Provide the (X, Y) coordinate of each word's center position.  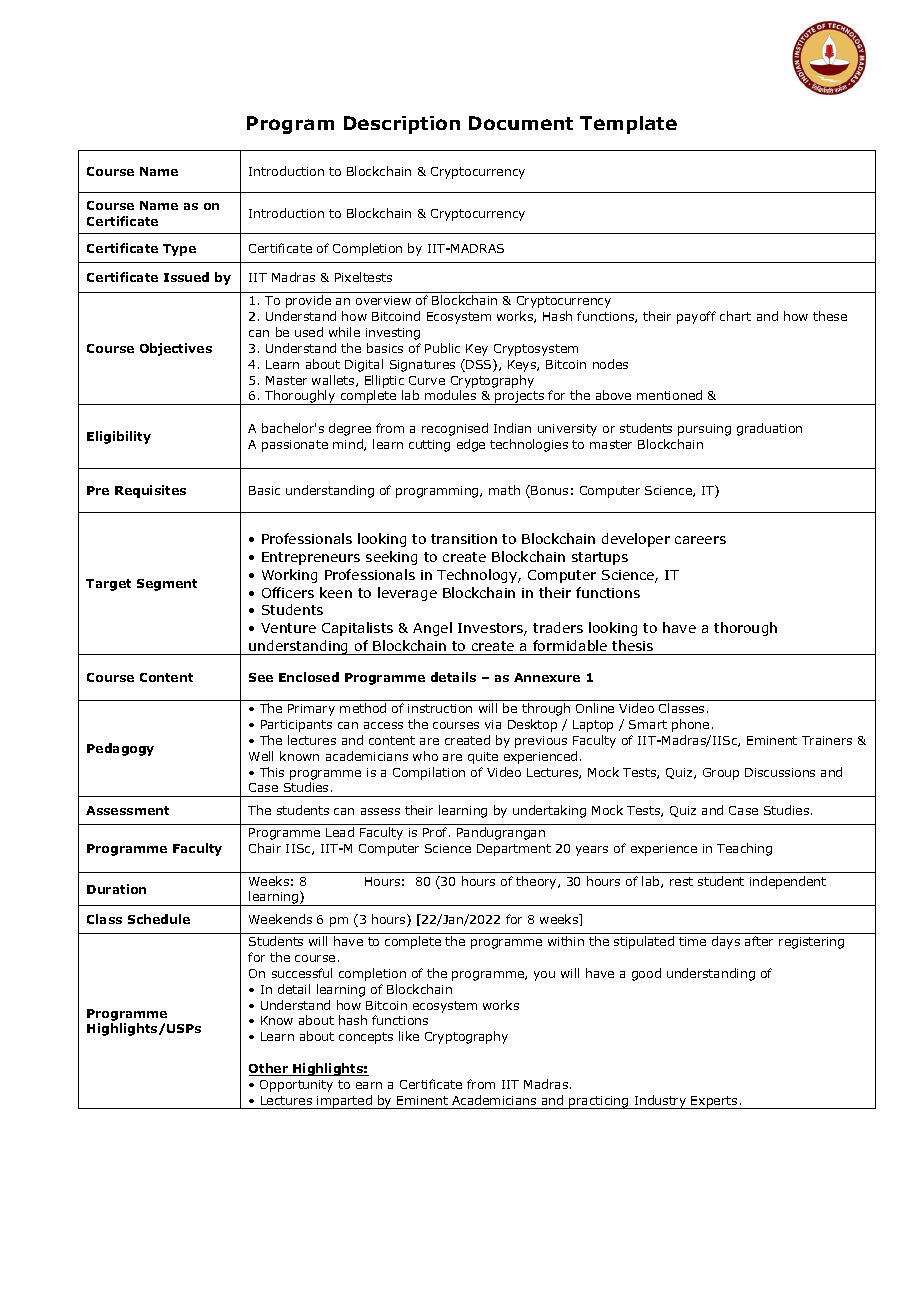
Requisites (150, 491)
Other (270, 1069)
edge (471, 445)
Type (179, 250)
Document (521, 123)
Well (261, 756)
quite (483, 758)
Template (628, 125)
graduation (769, 429)
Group (721, 774)
